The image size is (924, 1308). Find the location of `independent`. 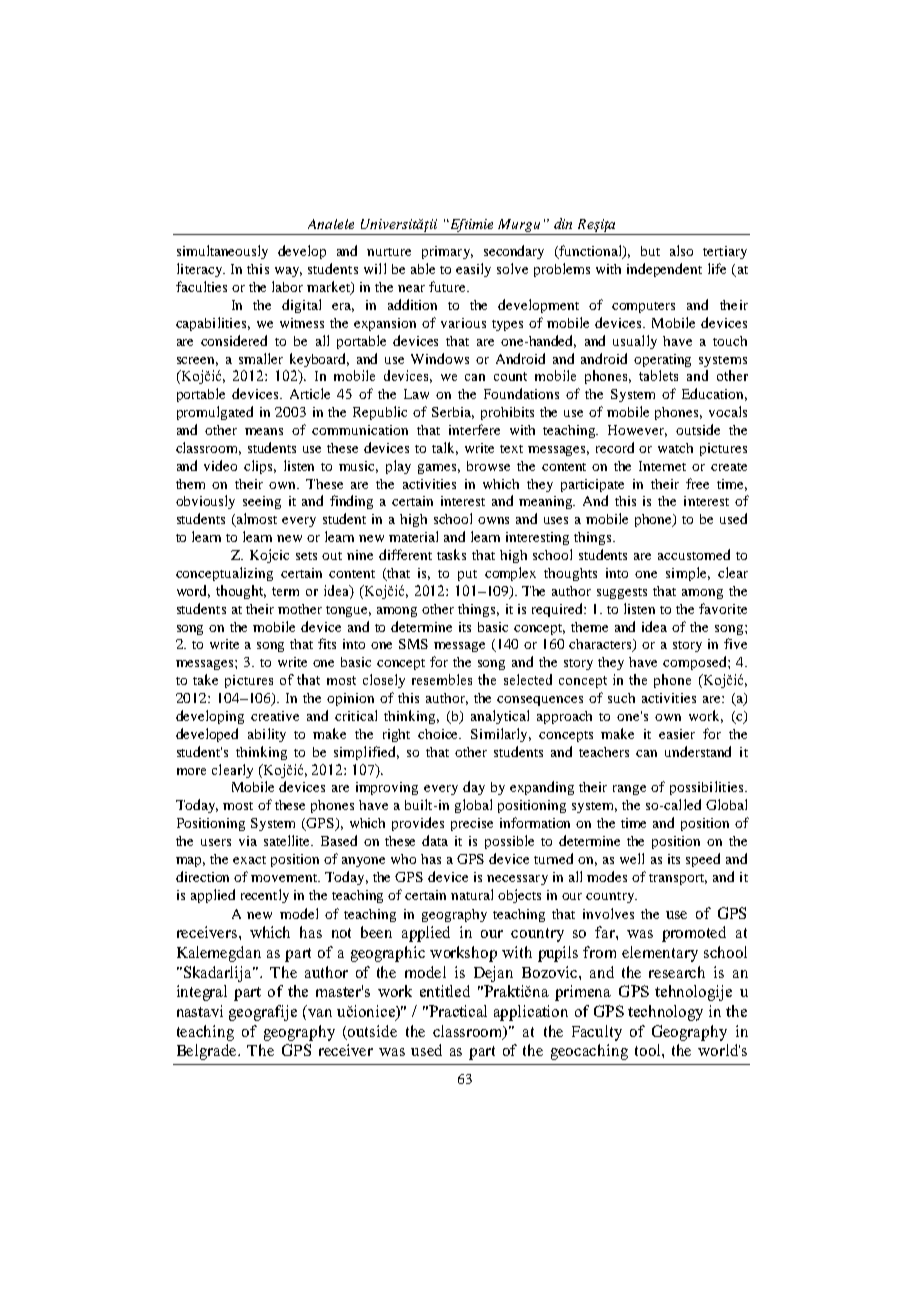

independent is located at coordinates (664, 270).
